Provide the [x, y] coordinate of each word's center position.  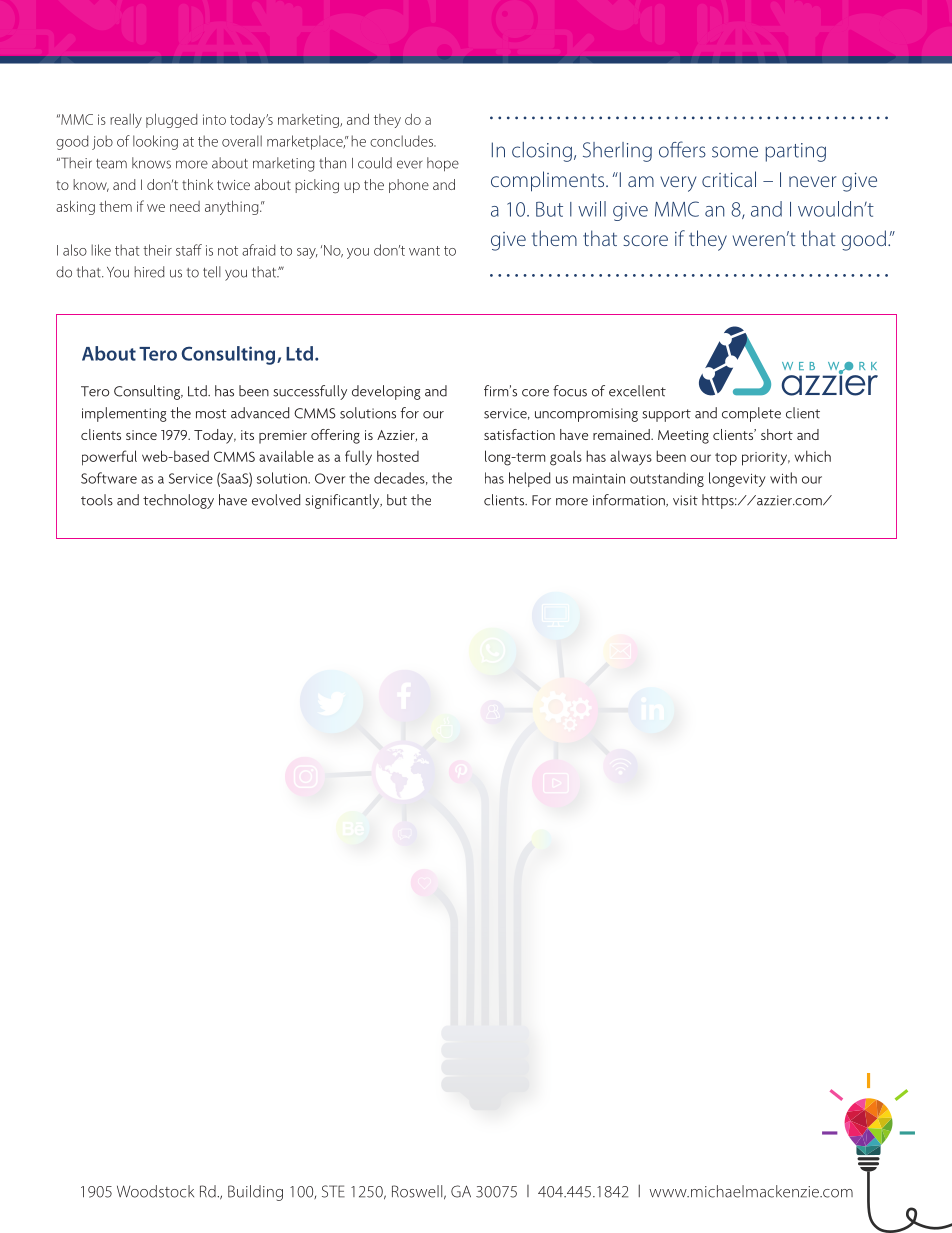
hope [443, 164]
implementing [124, 414]
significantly [343, 501]
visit [685, 500]
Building [255, 1193]
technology [178, 501]
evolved [276, 500]
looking [155, 142]
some [735, 152]
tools [97, 500]
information [630, 500]
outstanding [667, 479]
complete [751, 414]
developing [386, 392]
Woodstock [155, 1191]
